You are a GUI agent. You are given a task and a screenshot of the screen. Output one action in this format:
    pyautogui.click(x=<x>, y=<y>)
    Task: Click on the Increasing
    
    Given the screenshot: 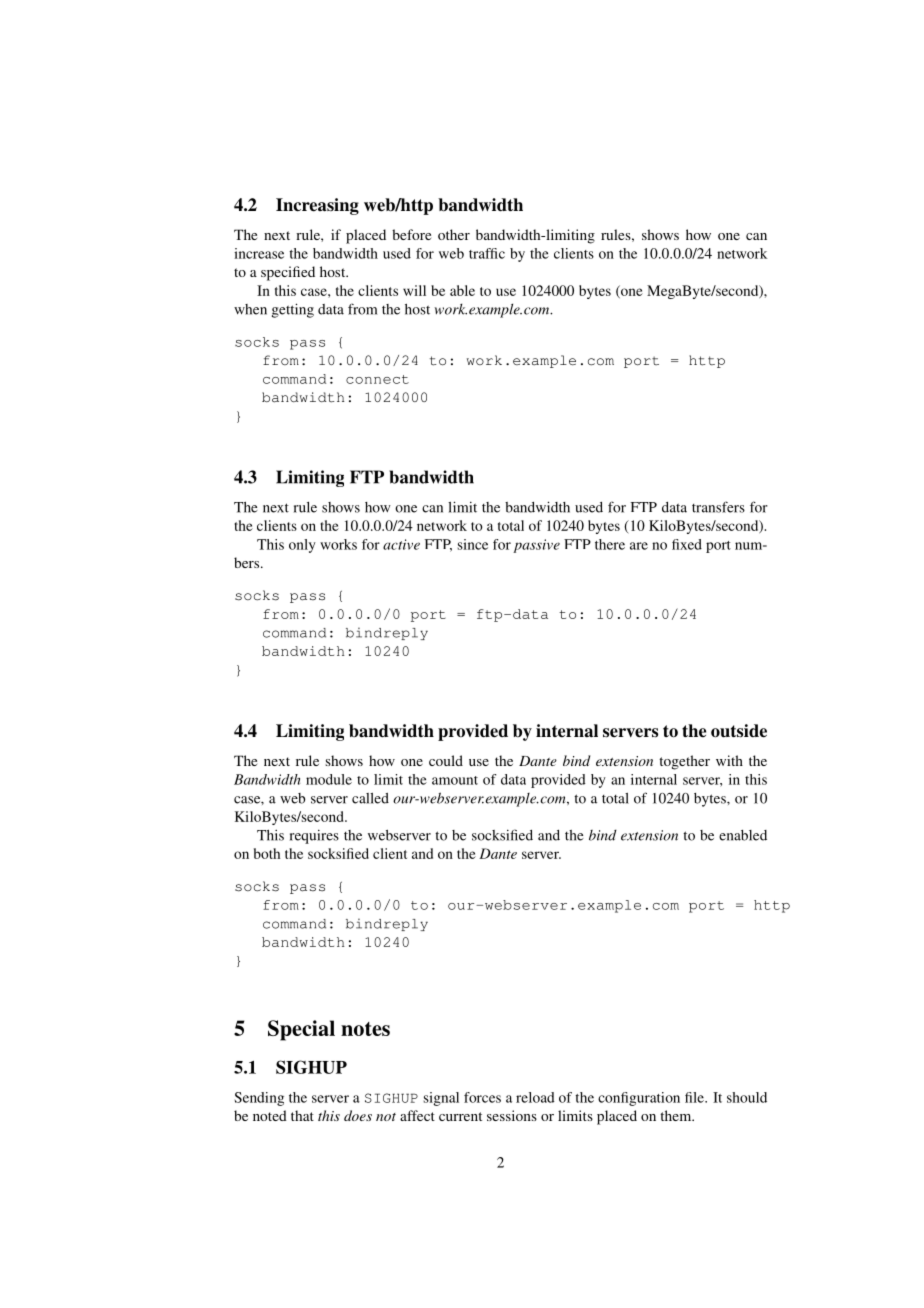 What is the action you would take?
    pyautogui.click(x=317, y=206)
